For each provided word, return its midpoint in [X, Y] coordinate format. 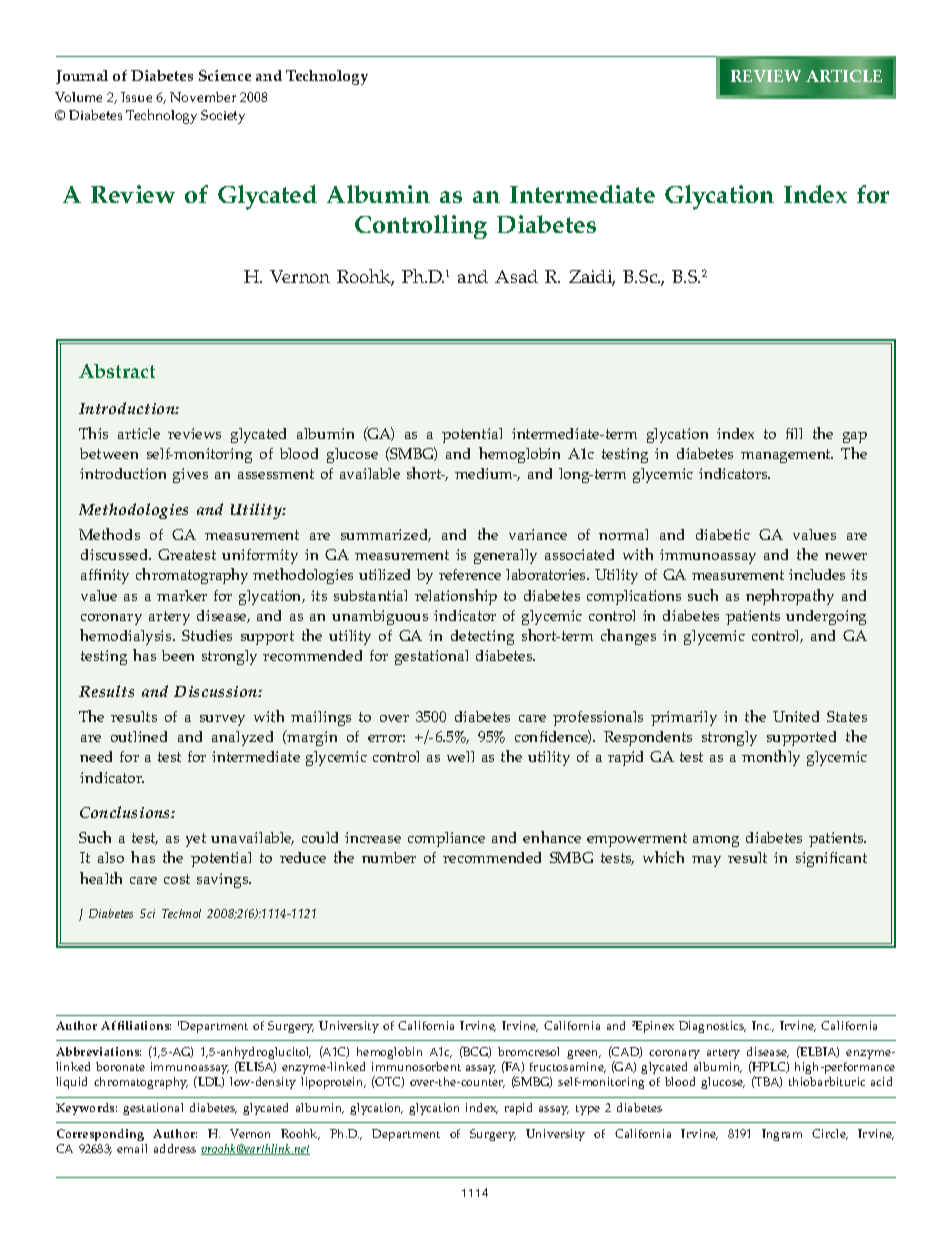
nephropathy [790, 597]
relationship [456, 597]
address [175, 1148]
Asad [516, 276]
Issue [136, 97]
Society [223, 117]
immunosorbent [416, 1066]
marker [182, 595]
